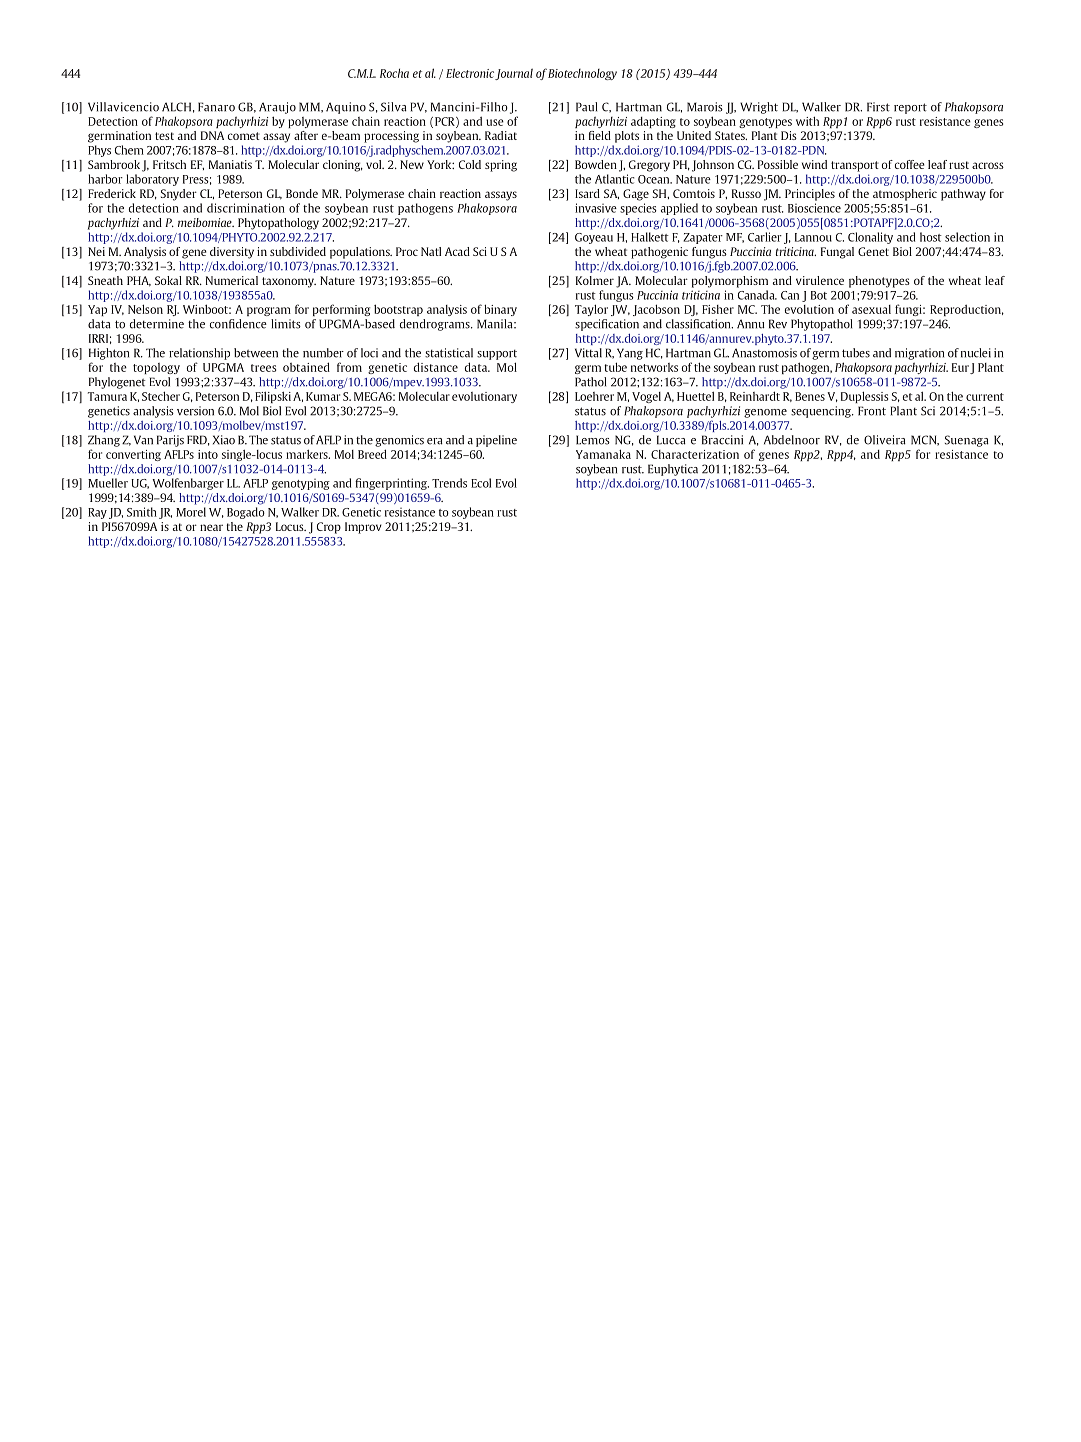 This screenshot has width=1081, height=1442. What do you see at coordinates (457, 251) in the screenshot?
I see `Acad` at bounding box center [457, 251].
